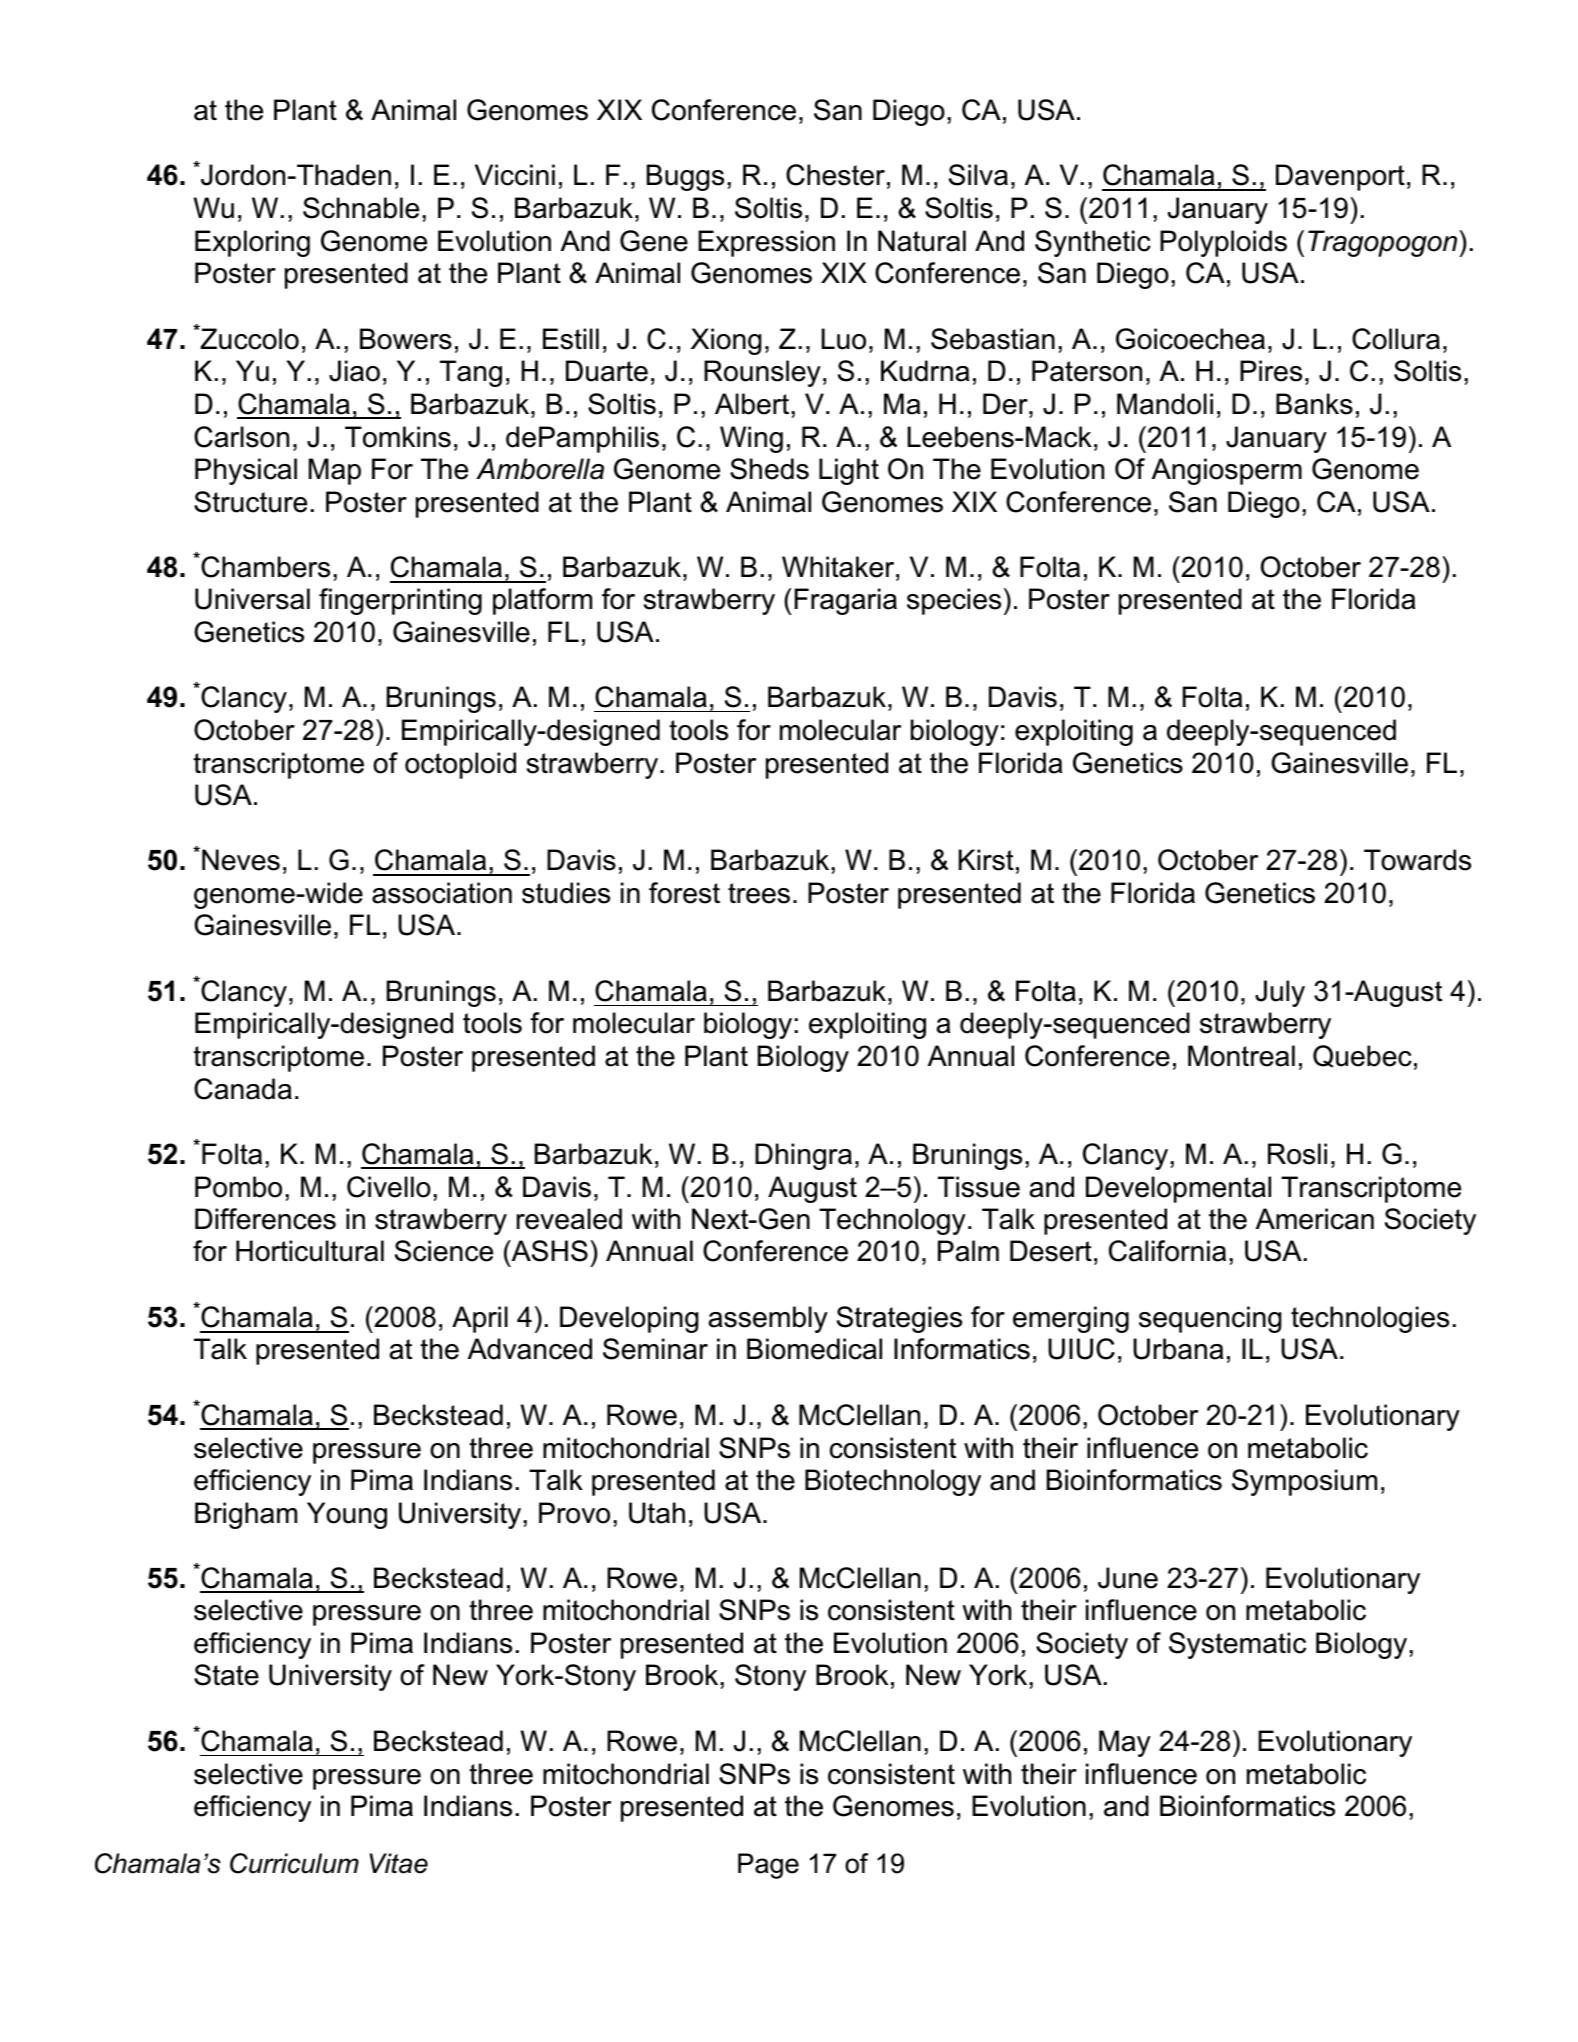 This screenshot has width=1578, height=2042. Describe the element at coordinates (814, 1349) in the screenshot. I see `Biomedical` at that location.
